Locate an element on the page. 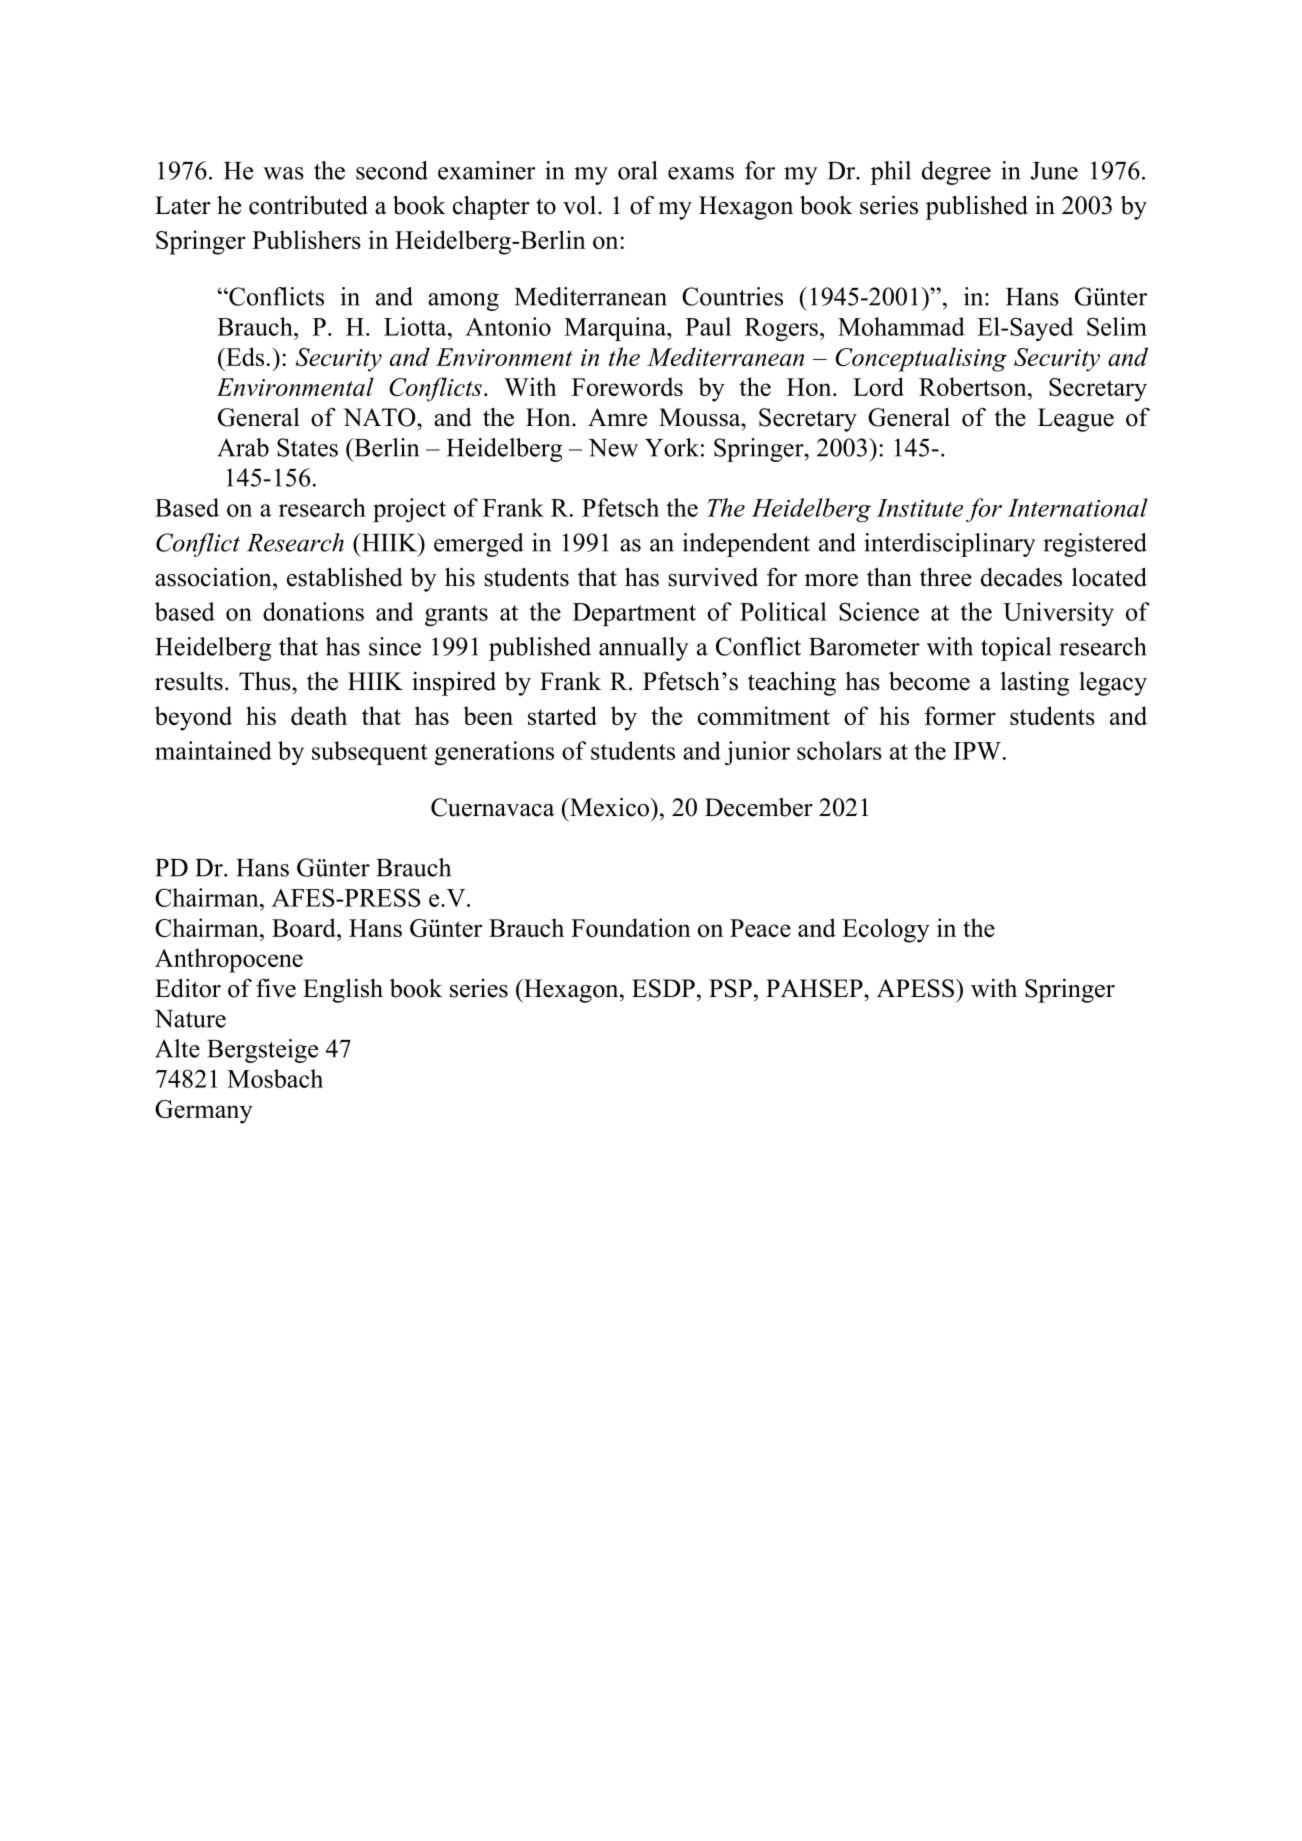  donations is located at coordinates (313, 611).
